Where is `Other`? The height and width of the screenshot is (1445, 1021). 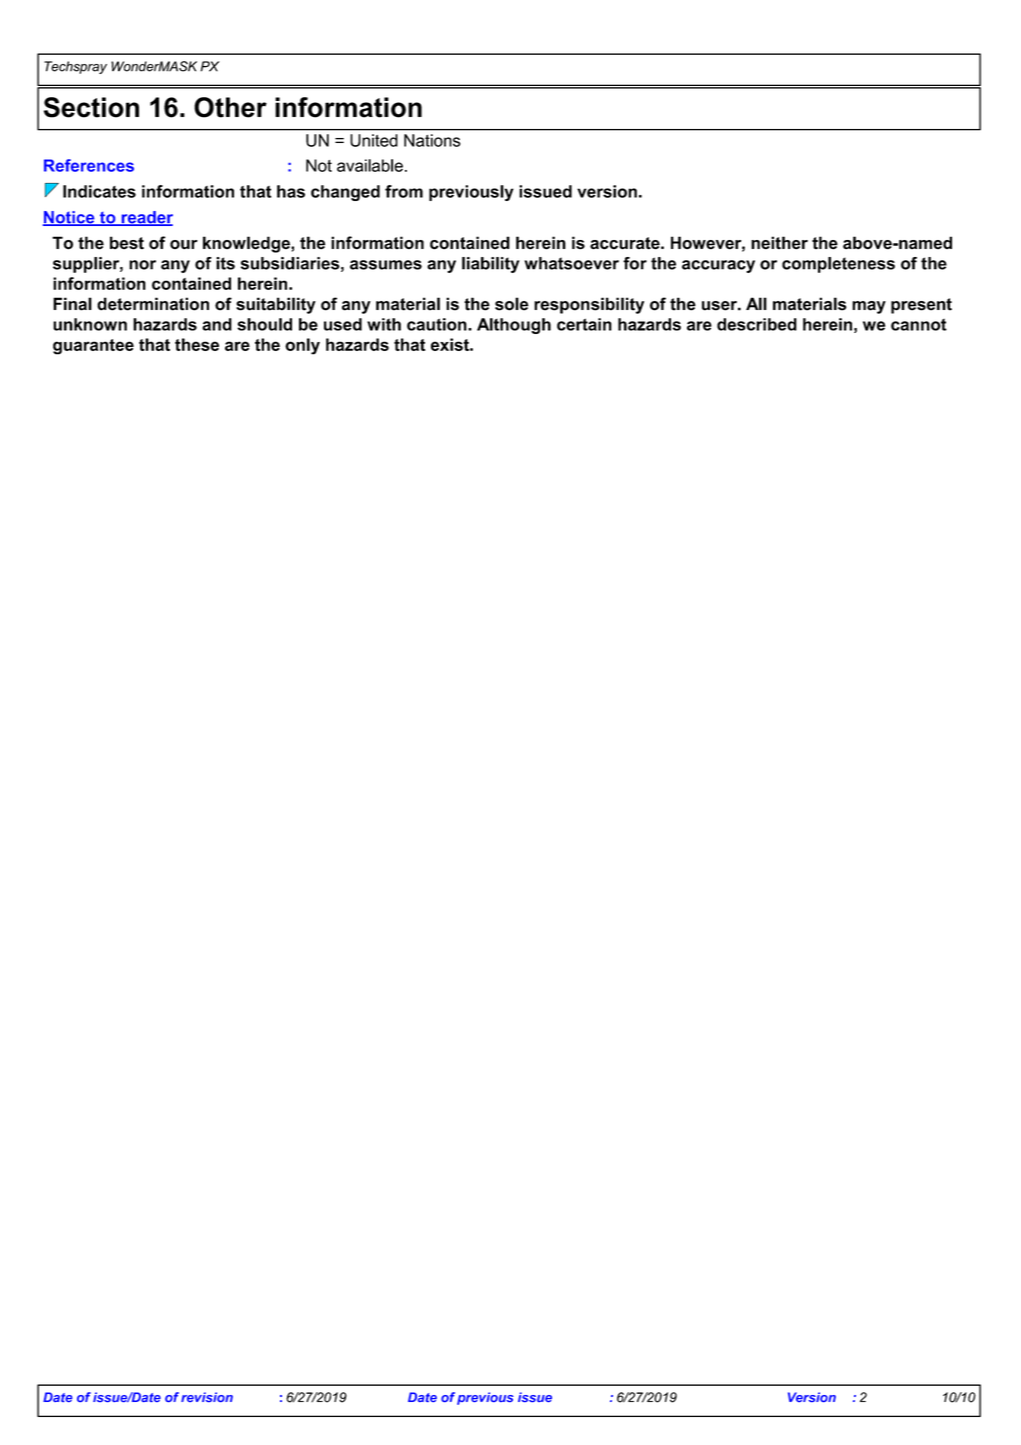 Other is located at coordinates (230, 107).
